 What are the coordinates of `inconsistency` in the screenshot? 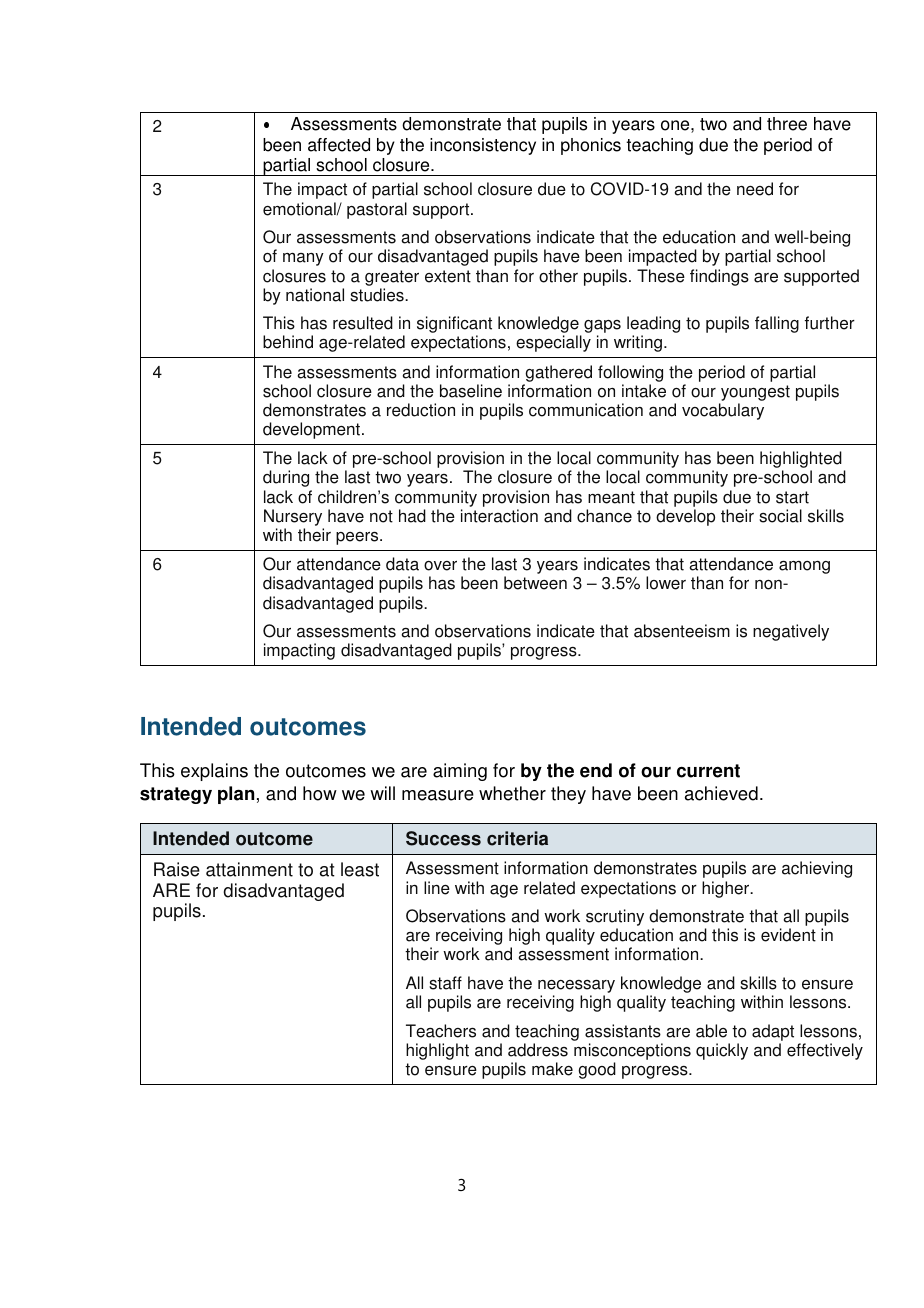 It's located at (483, 146).
